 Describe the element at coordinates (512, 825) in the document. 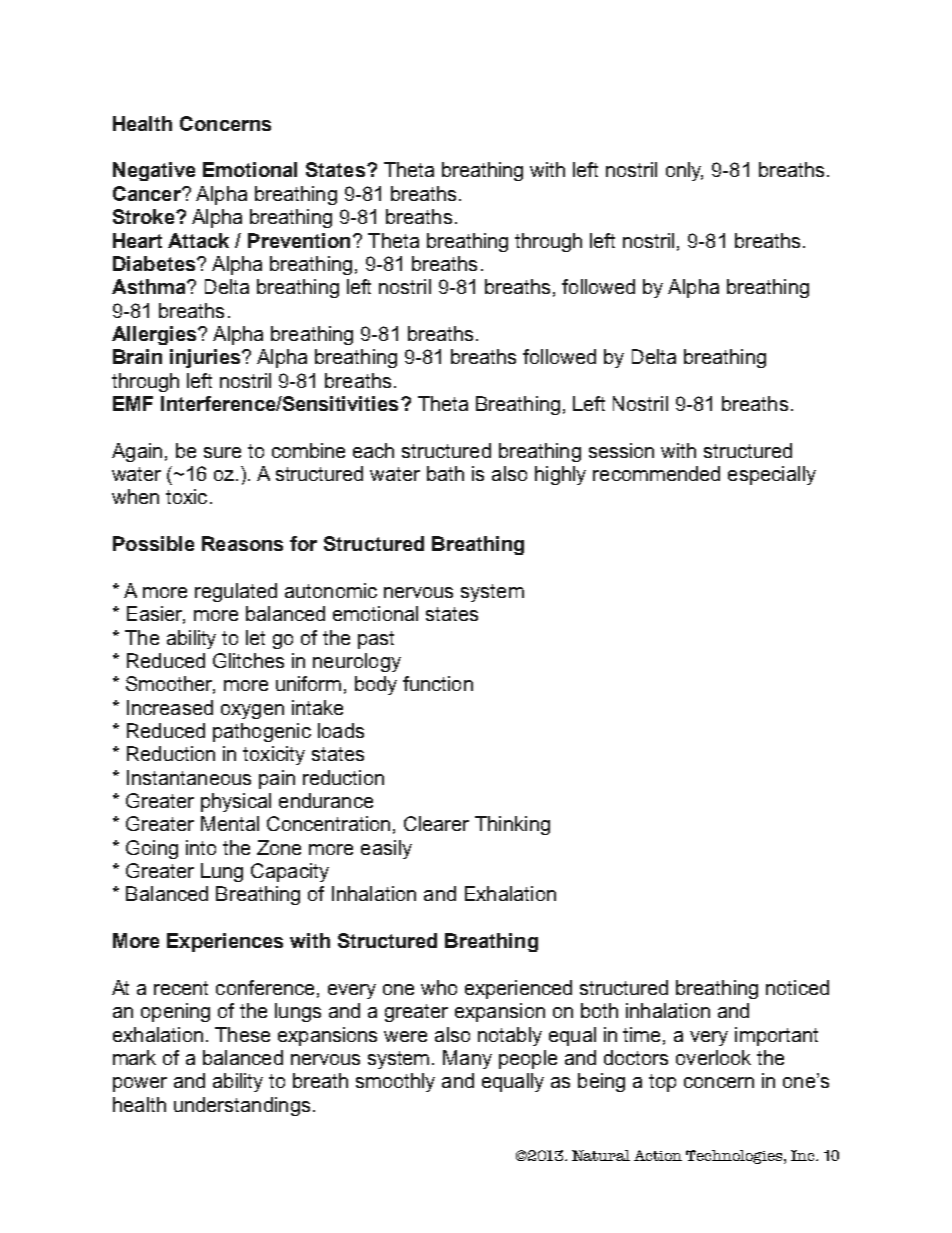

I see `Thinking` at that location.
